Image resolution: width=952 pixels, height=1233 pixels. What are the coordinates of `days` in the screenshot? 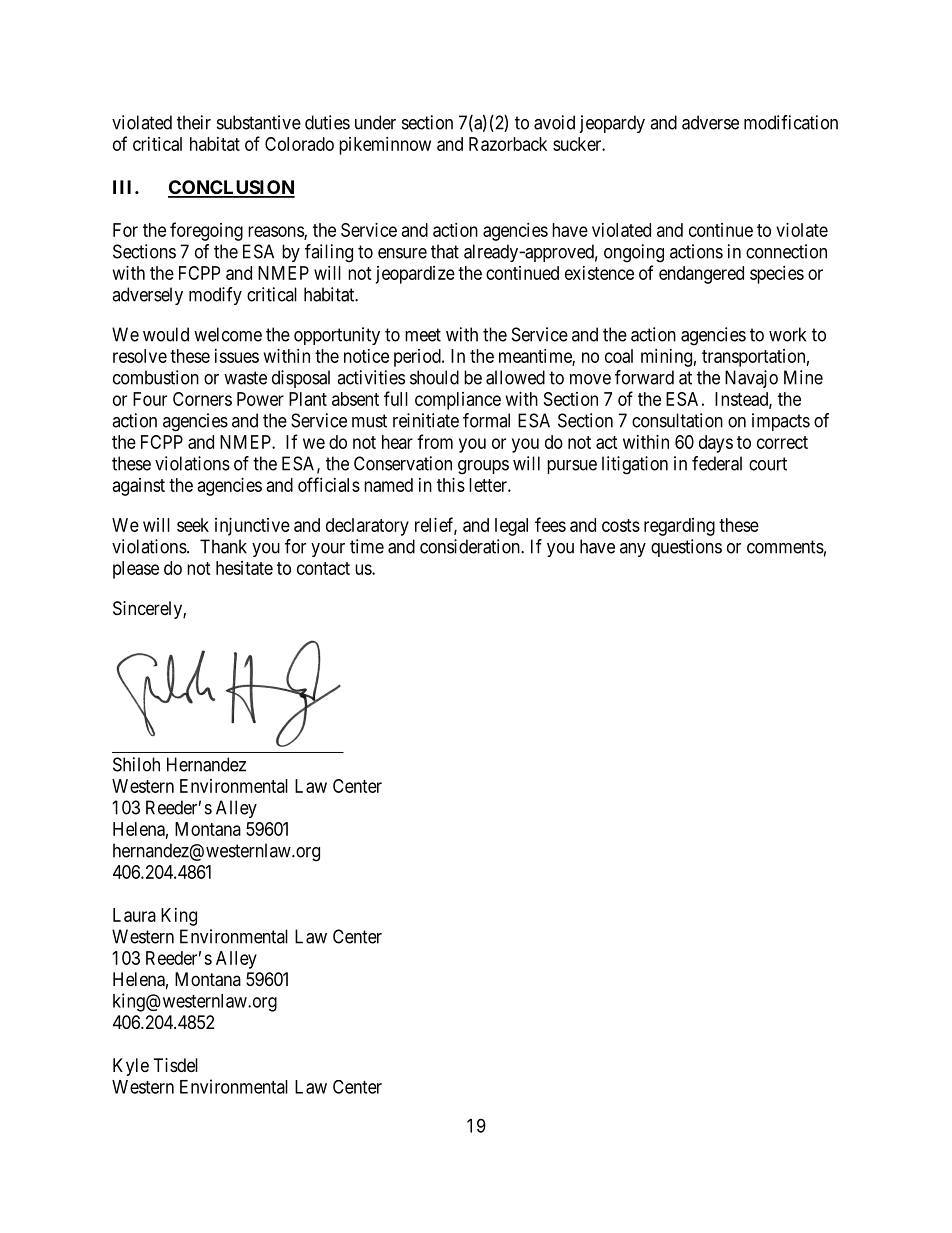 It's located at (716, 444).
